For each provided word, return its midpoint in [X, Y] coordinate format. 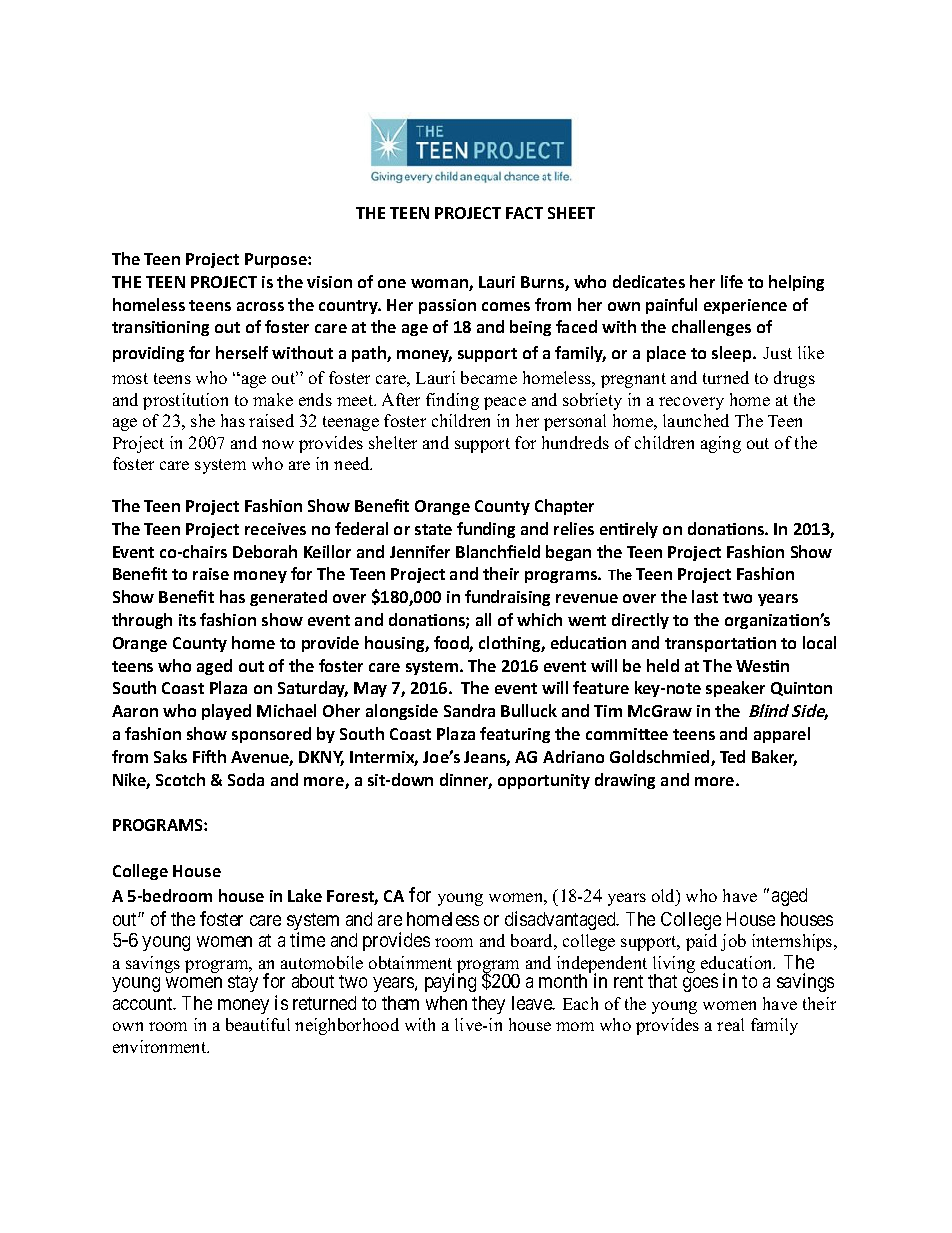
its [187, 620]
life [732, 281]
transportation [720, 644]
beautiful [258, 1024]
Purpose [277, 260]
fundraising [507, 598]
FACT [524, 213]
